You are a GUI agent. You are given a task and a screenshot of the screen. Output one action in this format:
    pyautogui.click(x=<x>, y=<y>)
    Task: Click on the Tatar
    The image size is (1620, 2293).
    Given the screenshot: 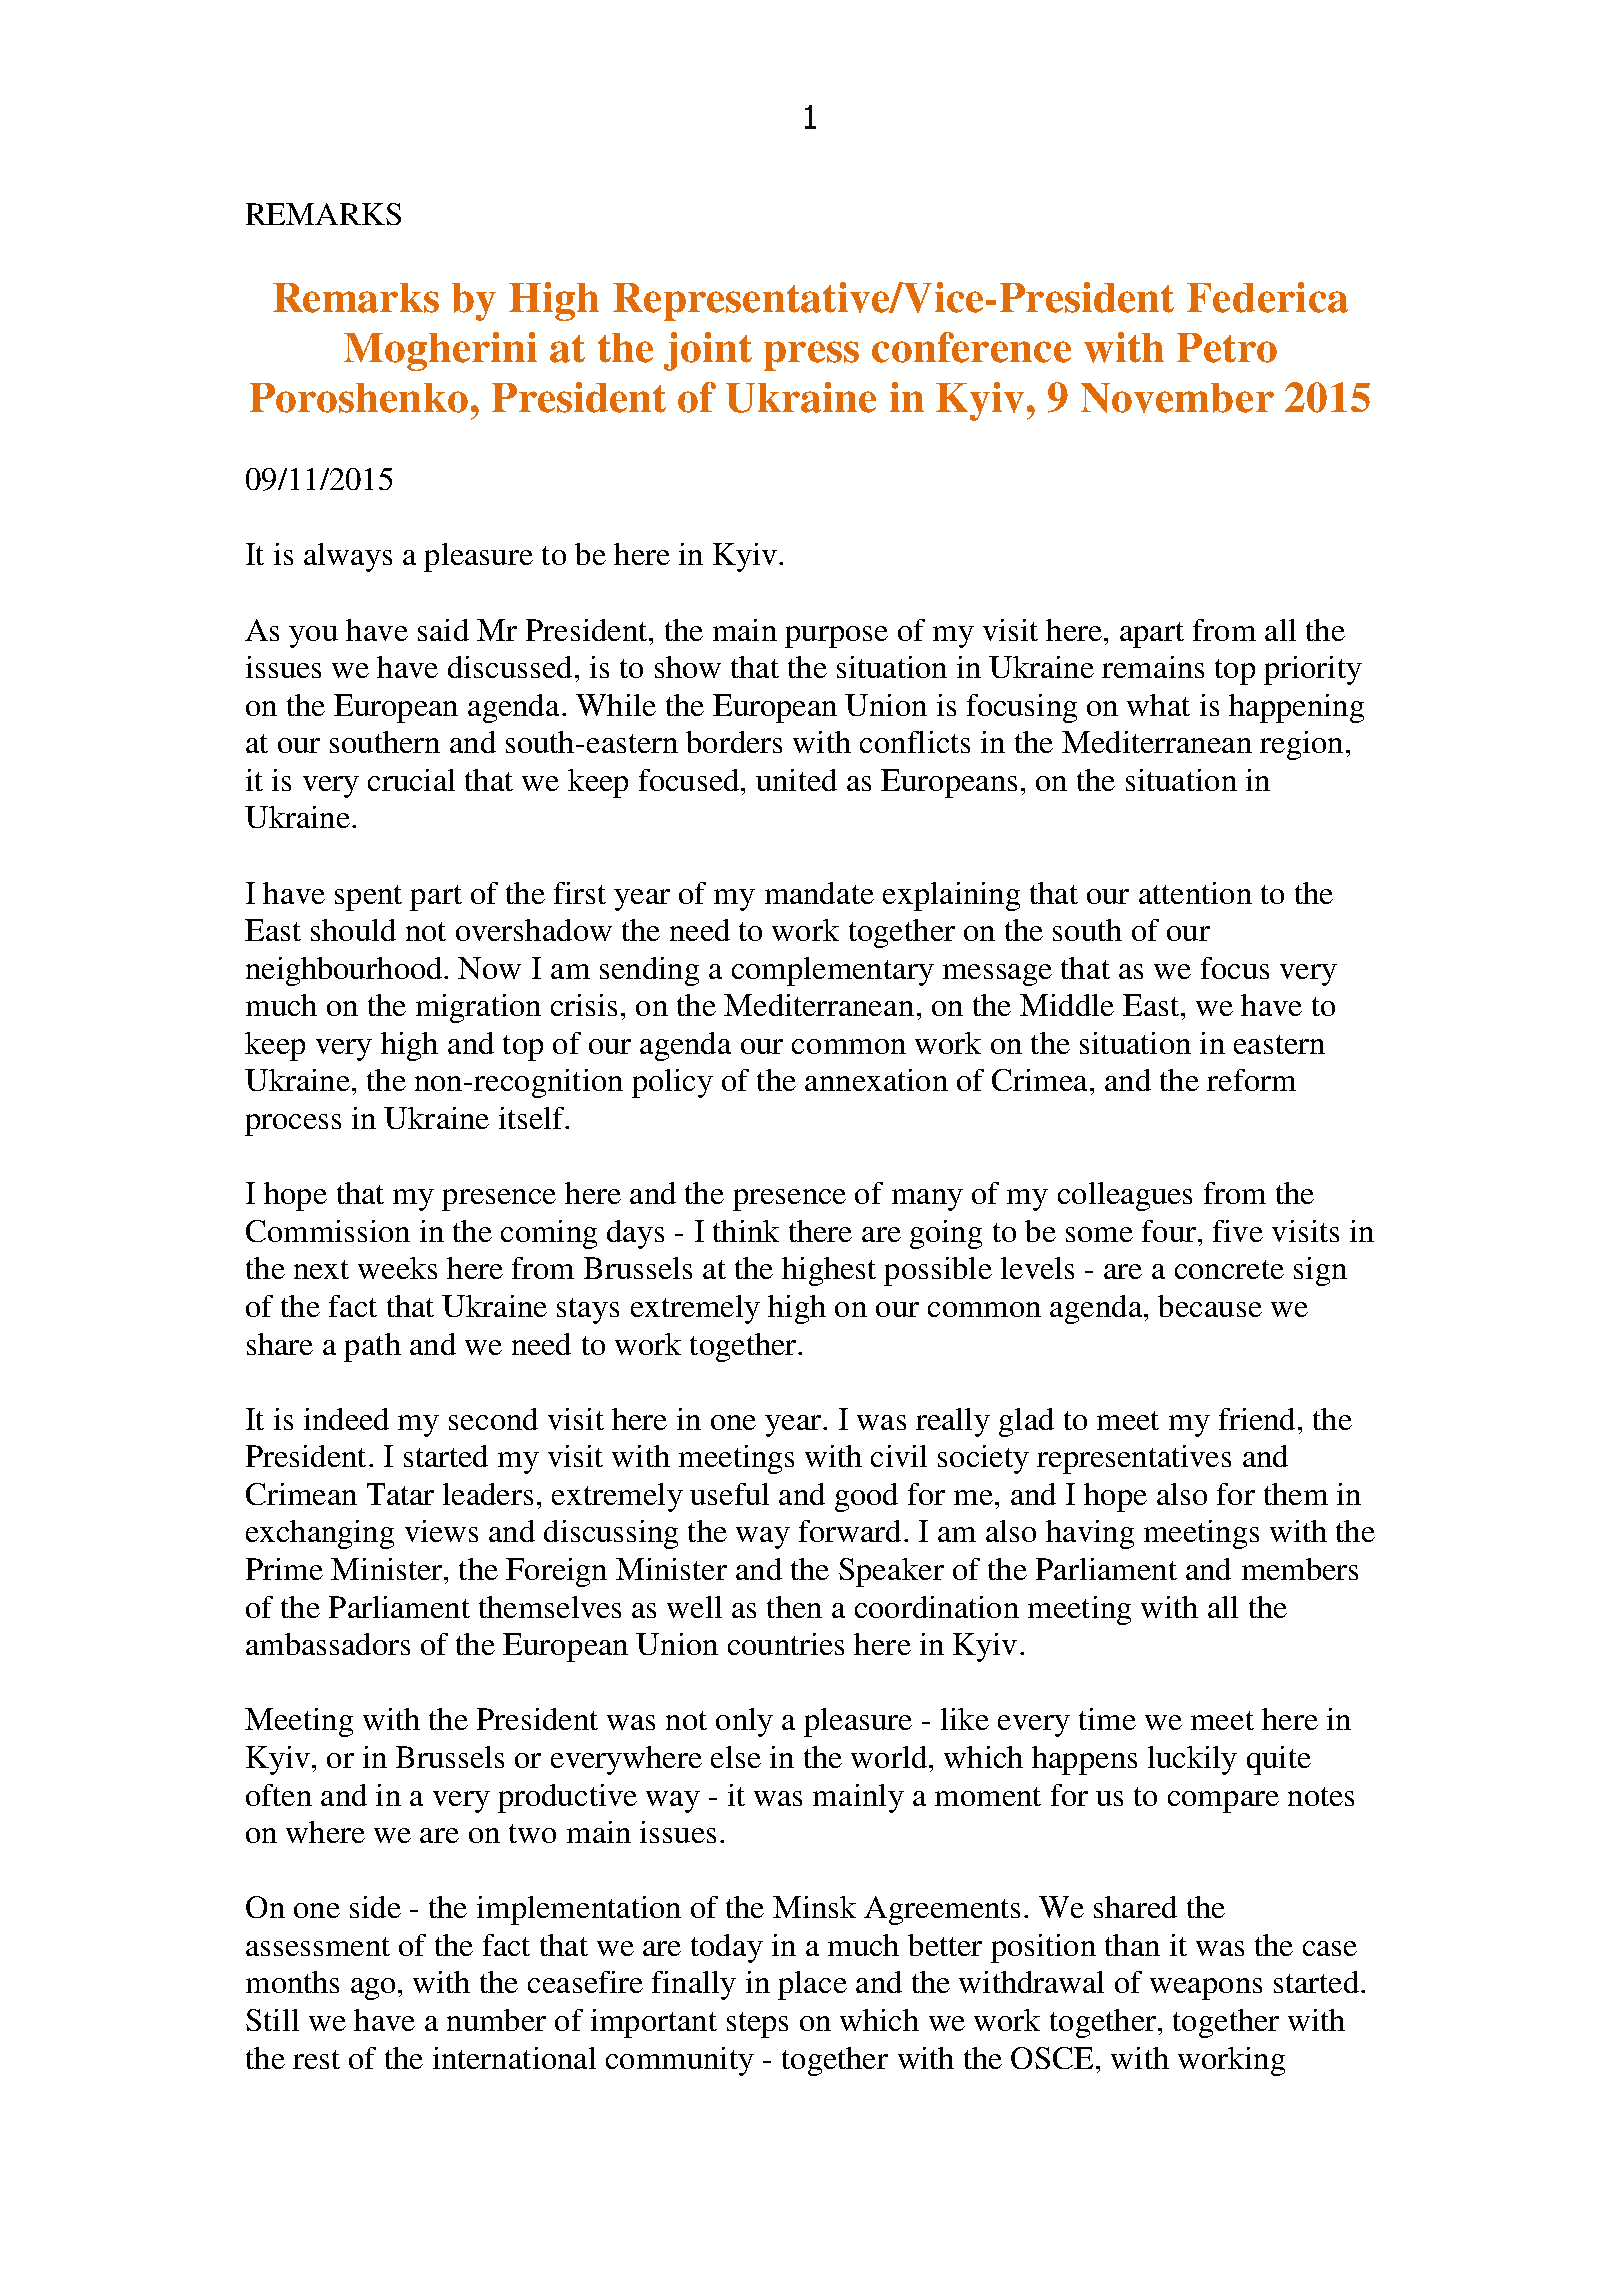 What is the action you would take?
    pyautogui.click(x=400, y=1494)
